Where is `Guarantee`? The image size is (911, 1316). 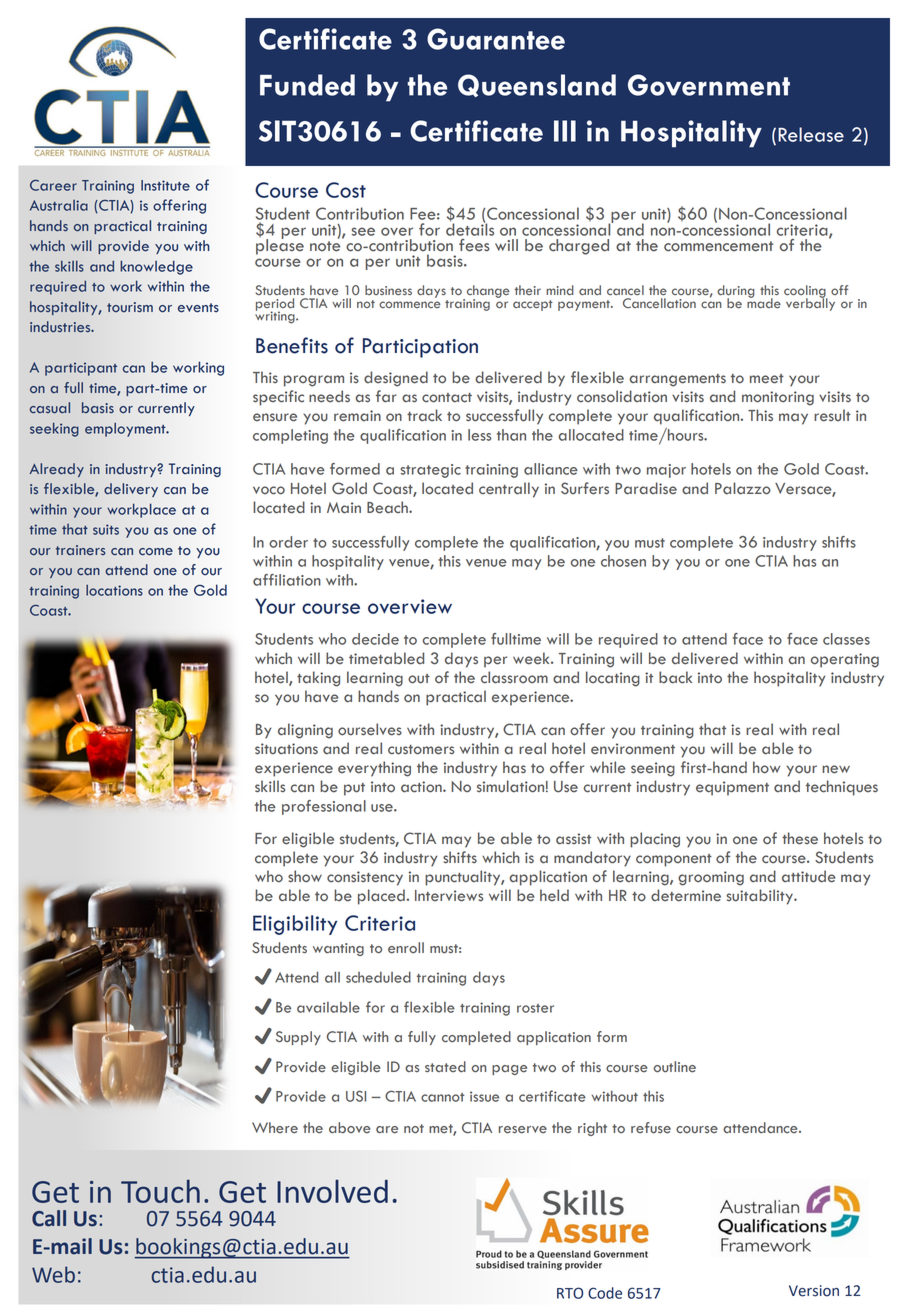 Guarantee is located at coordinates (496, 39).
